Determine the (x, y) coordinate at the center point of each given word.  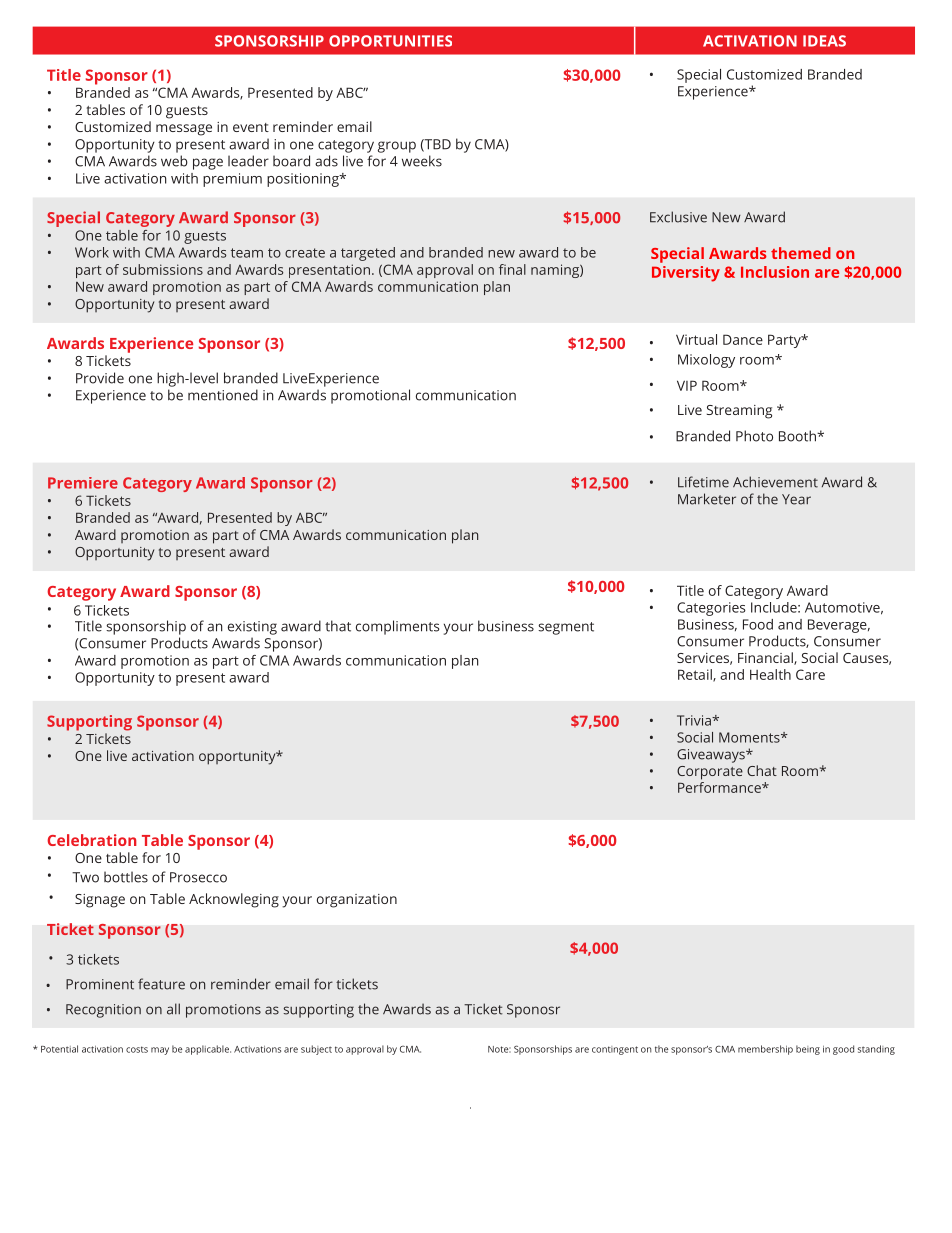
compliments (397, 627)
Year (796, 499)
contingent (615, 1050)
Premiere (83, 483)
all (173, 1009)
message (184, 130)
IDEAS (824, 41)
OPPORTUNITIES (390, 41)
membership (765, 1050)
